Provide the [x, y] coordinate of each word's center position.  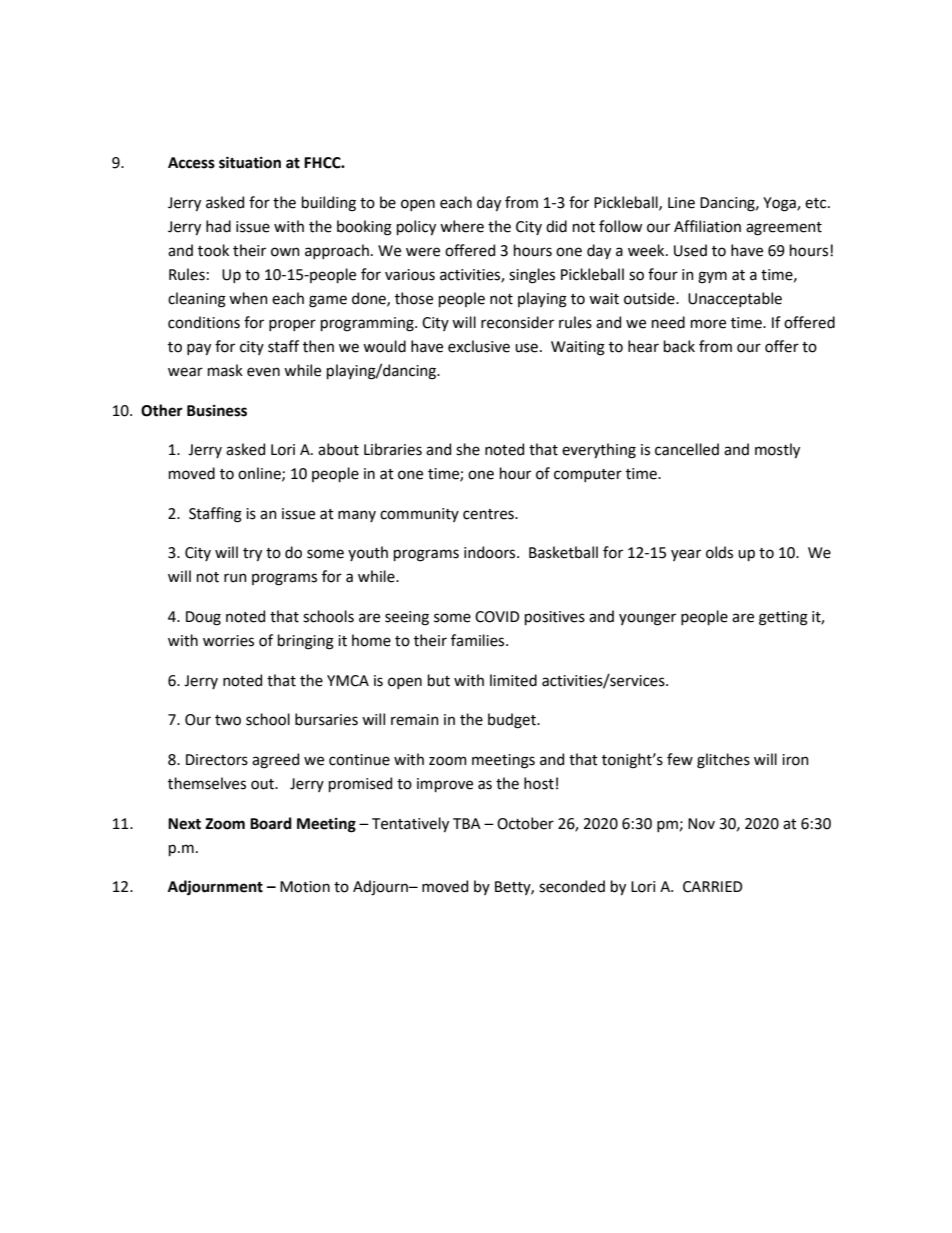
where [462, 226]
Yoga [780, 204]
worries [228, 641]
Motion [305, 887]
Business [217, 411]
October [525, 823]
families [479, 640]
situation [250, 162]
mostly [777, 450]
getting [783, 618]
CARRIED [712, 887]
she [468, 449]
